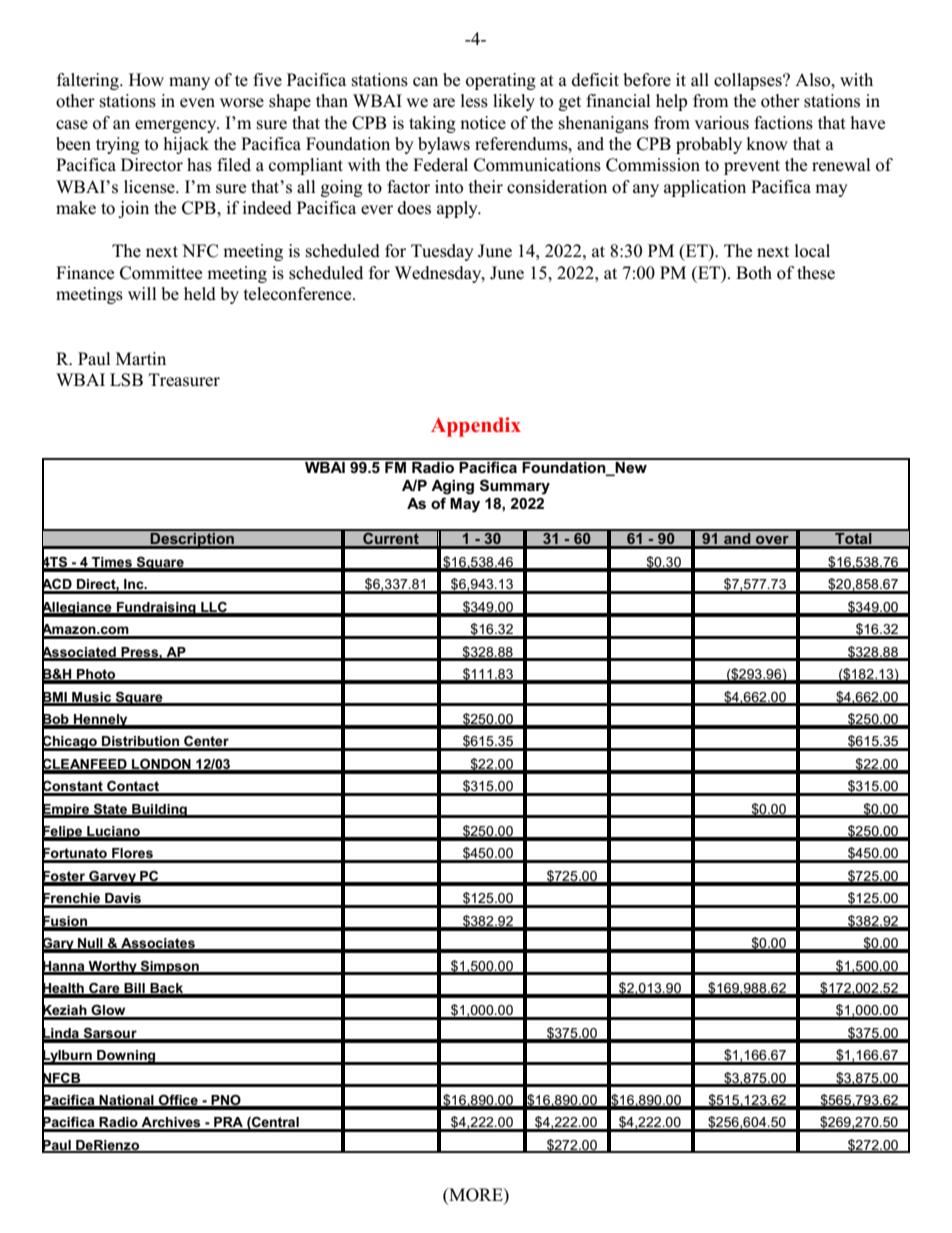 Image resolution: width=952 pixels, height=1233 pixels. What do you see at coordinates (812, 251) in the page?
I see `local` at bounding box center [812, 251].
